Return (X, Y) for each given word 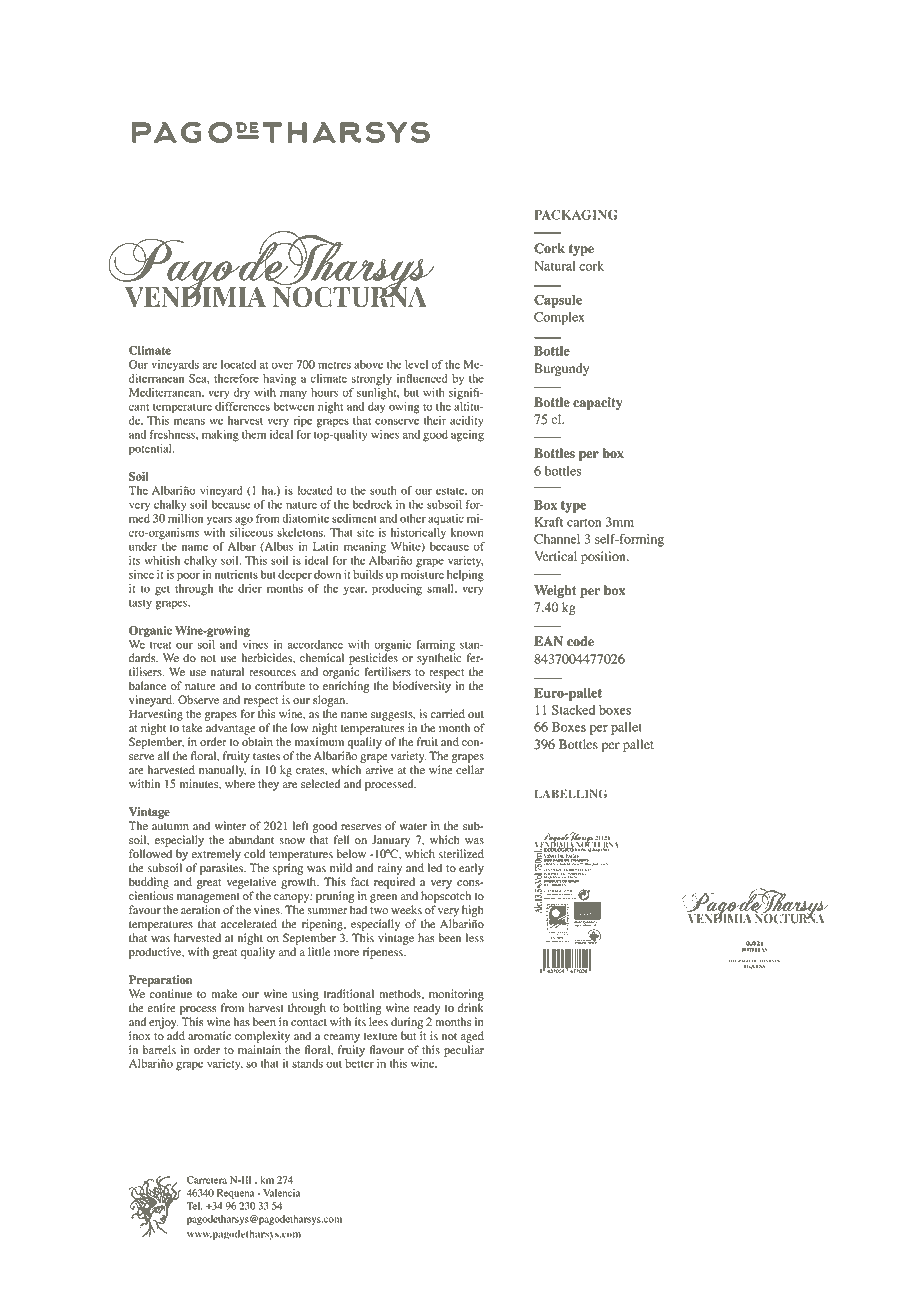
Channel (557, 539)
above (368, 364)
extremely (216, 855)
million (185, 518)
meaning (365, 548)
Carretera (207, 1180)
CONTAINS (552, 894)
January (391, 841)
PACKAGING (576, 215)
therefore (236, 378)
